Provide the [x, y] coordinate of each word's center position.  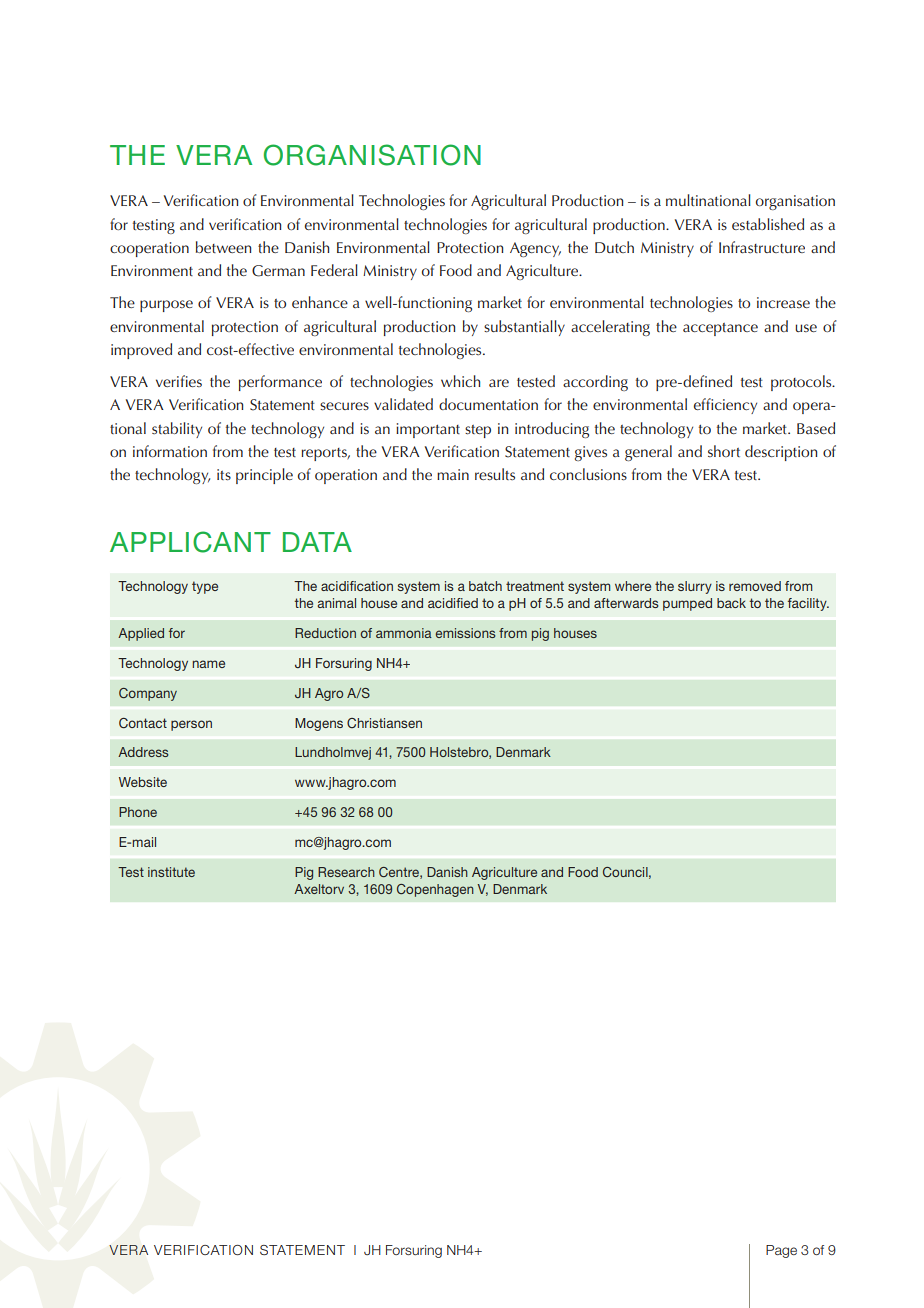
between [223, 247]
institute [171, 872]
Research [346, 872]
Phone [138, 812]
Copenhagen [435, 890]
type [205, 587]
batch [485, 586]
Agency [535, 249]
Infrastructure [762, 247]
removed [755, 586]
